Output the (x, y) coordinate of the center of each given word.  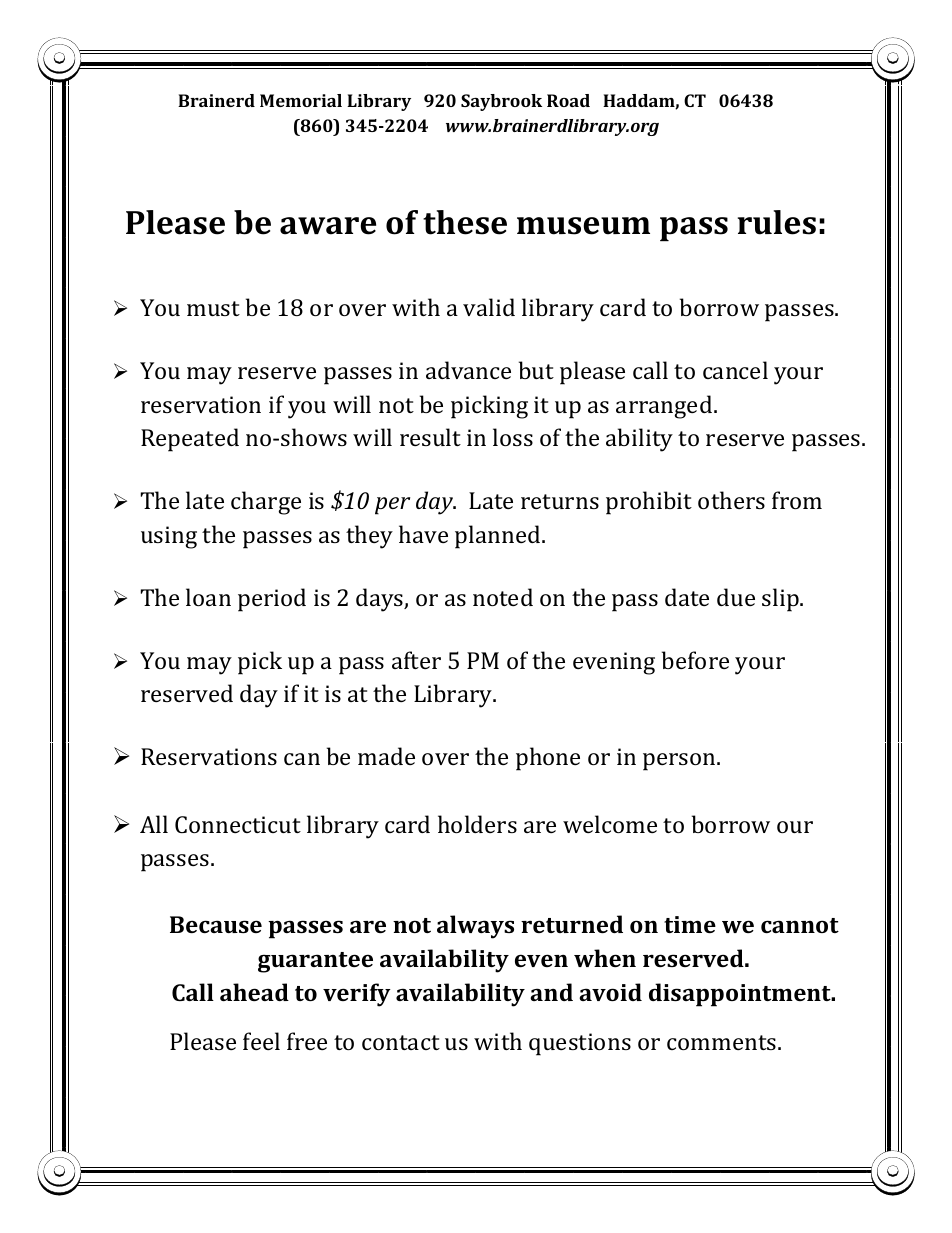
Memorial (301, 100)
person (680, 762)
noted (503, 597)
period (272, 600)
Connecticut (238, 824)
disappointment (741, 995)
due (736, 597)
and (551, 992)
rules (777, 222)
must (213, 308)
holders (477, 824)
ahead (254, 992)
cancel (735, 370)
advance (468, 370)
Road (568, 100)
